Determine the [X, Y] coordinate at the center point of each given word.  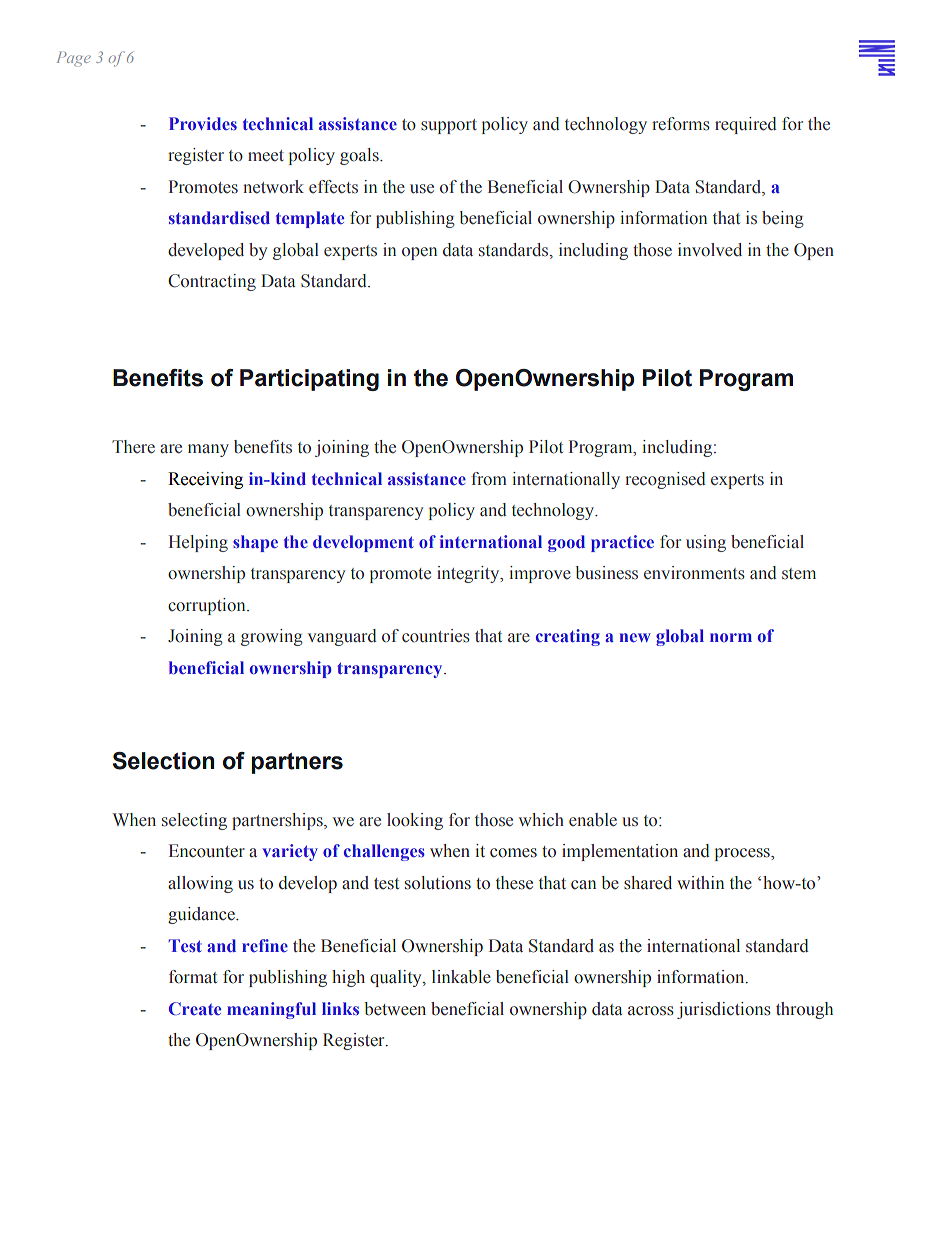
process [743, 854]
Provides [203, 123]
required [746, 125]
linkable [461, 977]
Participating [309, 380]
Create [195, 1008]
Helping [198, 543]
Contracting [212, 282]
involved [710, 250]
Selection [163, 761]
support [449, 126]
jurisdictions [724, 1010]
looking [415, 821]
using [706, 543]
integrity [469, 574]
